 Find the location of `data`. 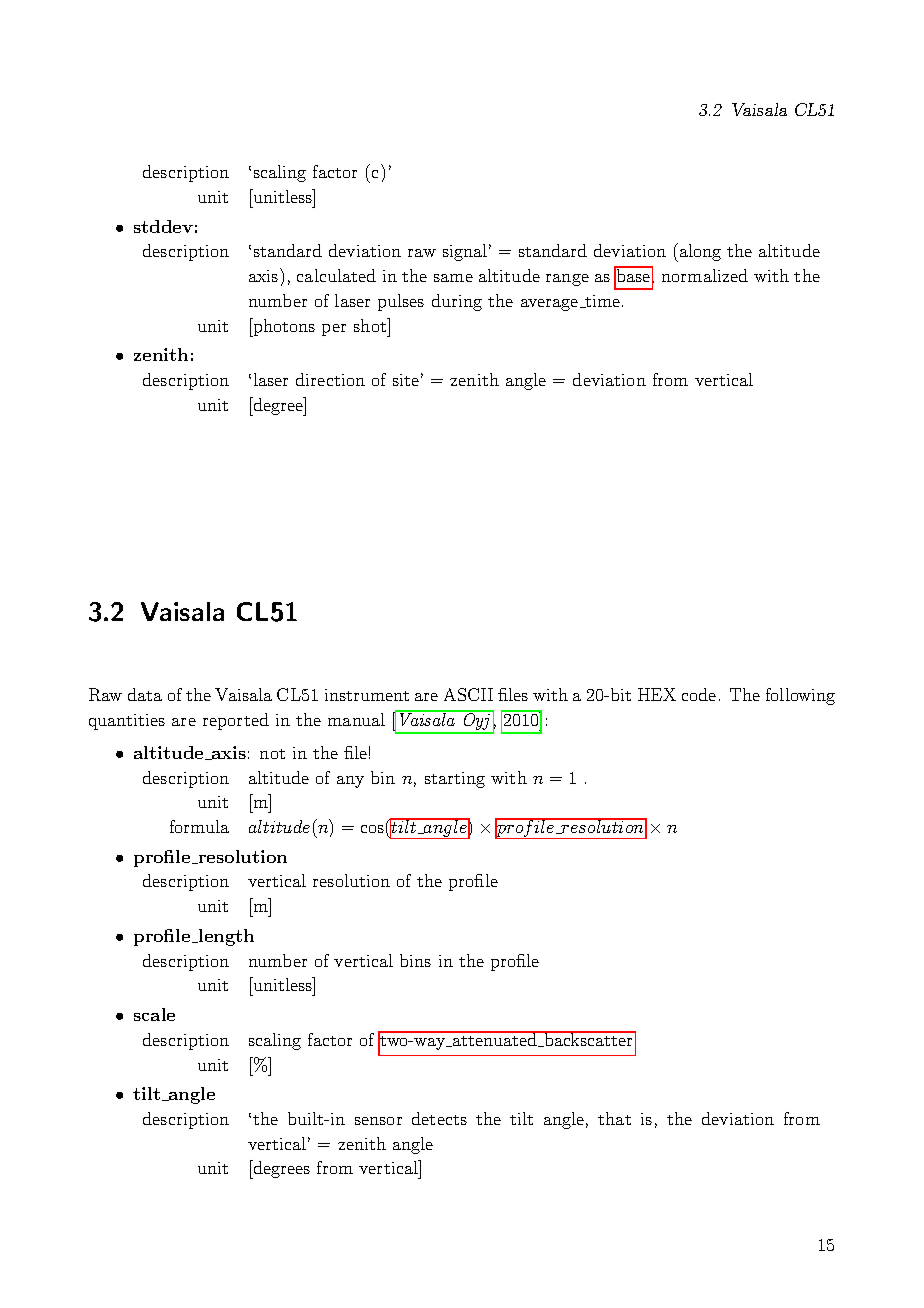

data is located at coordinates (145, 694).
